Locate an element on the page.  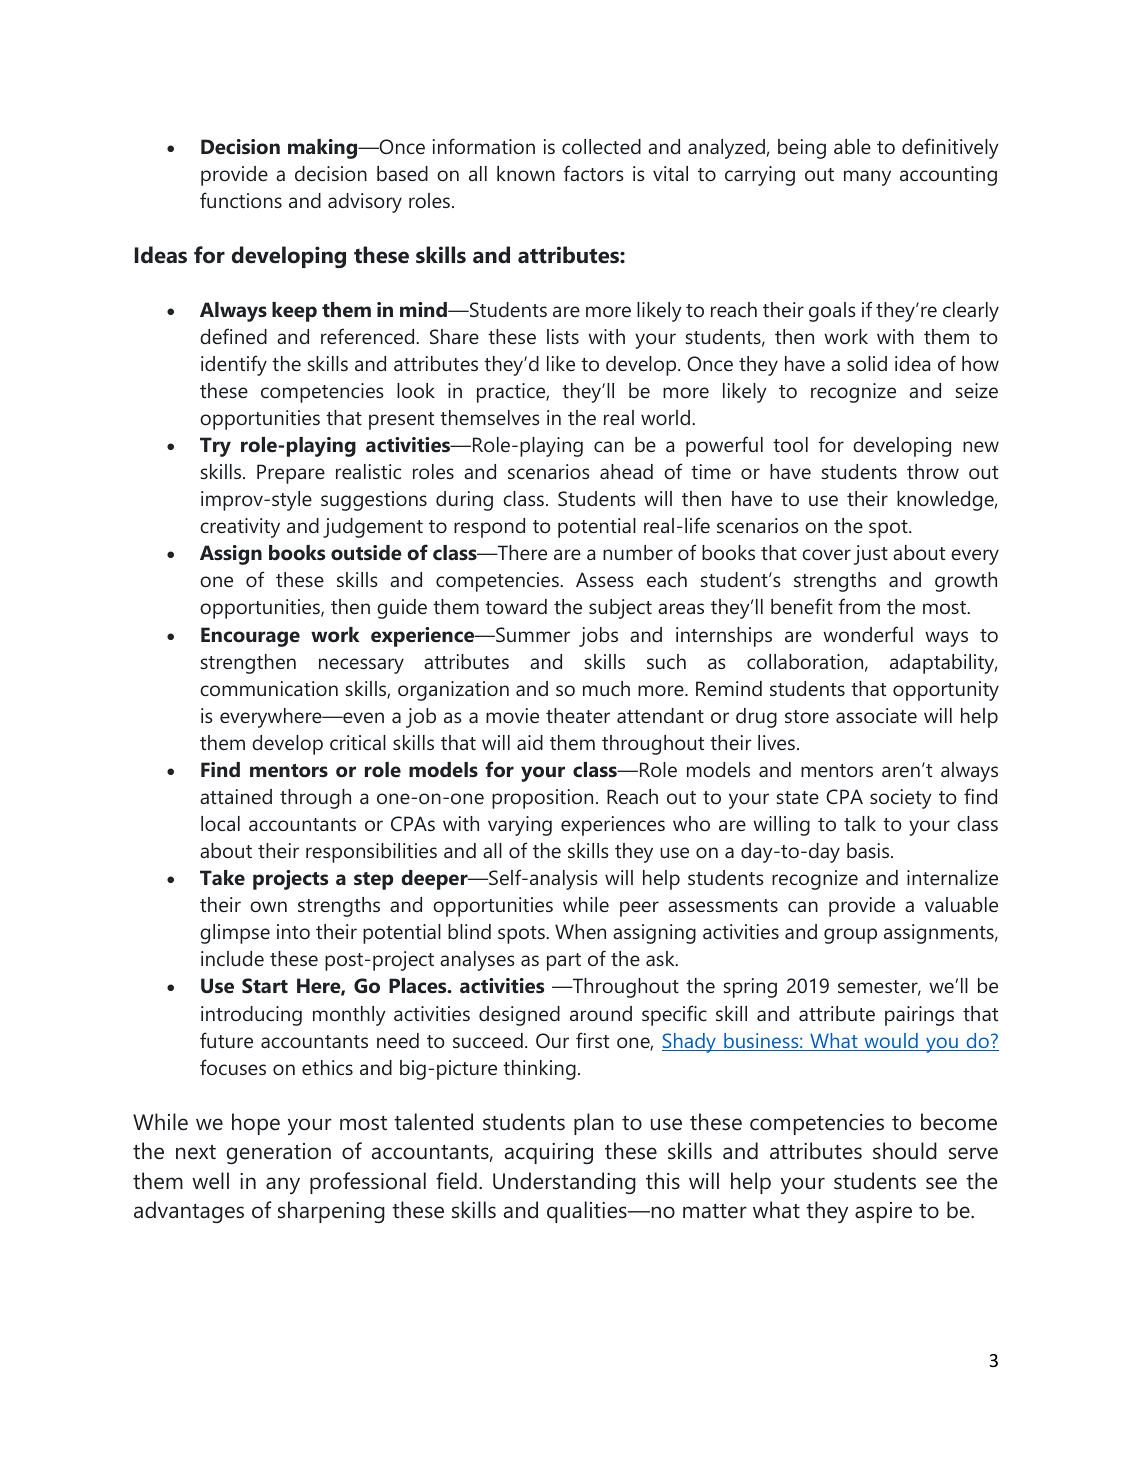
factors is located at coordinates (594, 173).
